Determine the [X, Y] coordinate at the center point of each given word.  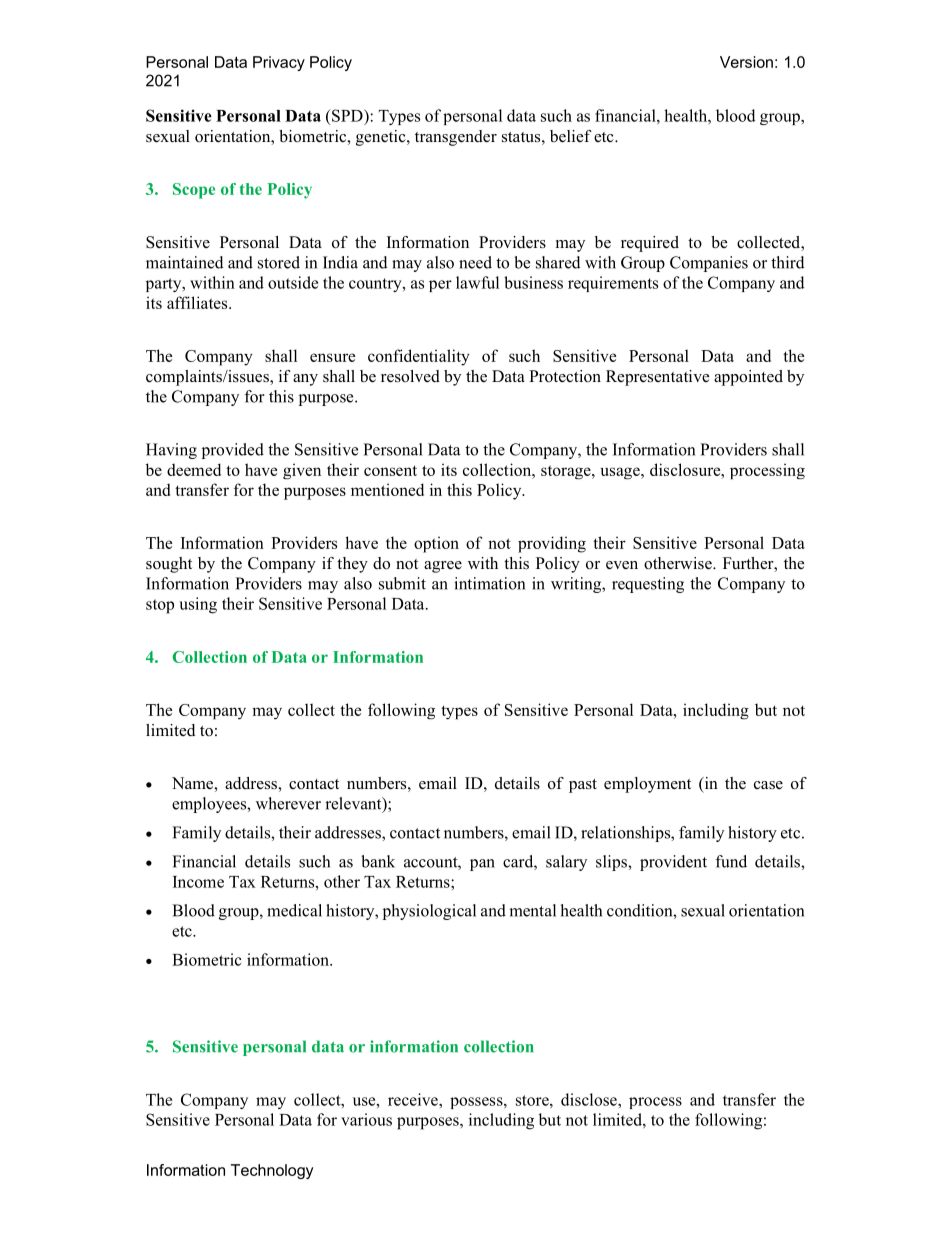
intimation [489, 583]
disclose [590, 1099]
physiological [429, 912]
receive [414, 1099]
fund [731, 861]
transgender [456, 138]
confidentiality [419, 357]
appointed [748, 378]
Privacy [279, 63]
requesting [648, 585]
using [198, 605]
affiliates [198, 302]
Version [746, 62]
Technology [272, 1171]
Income [198, 882]
